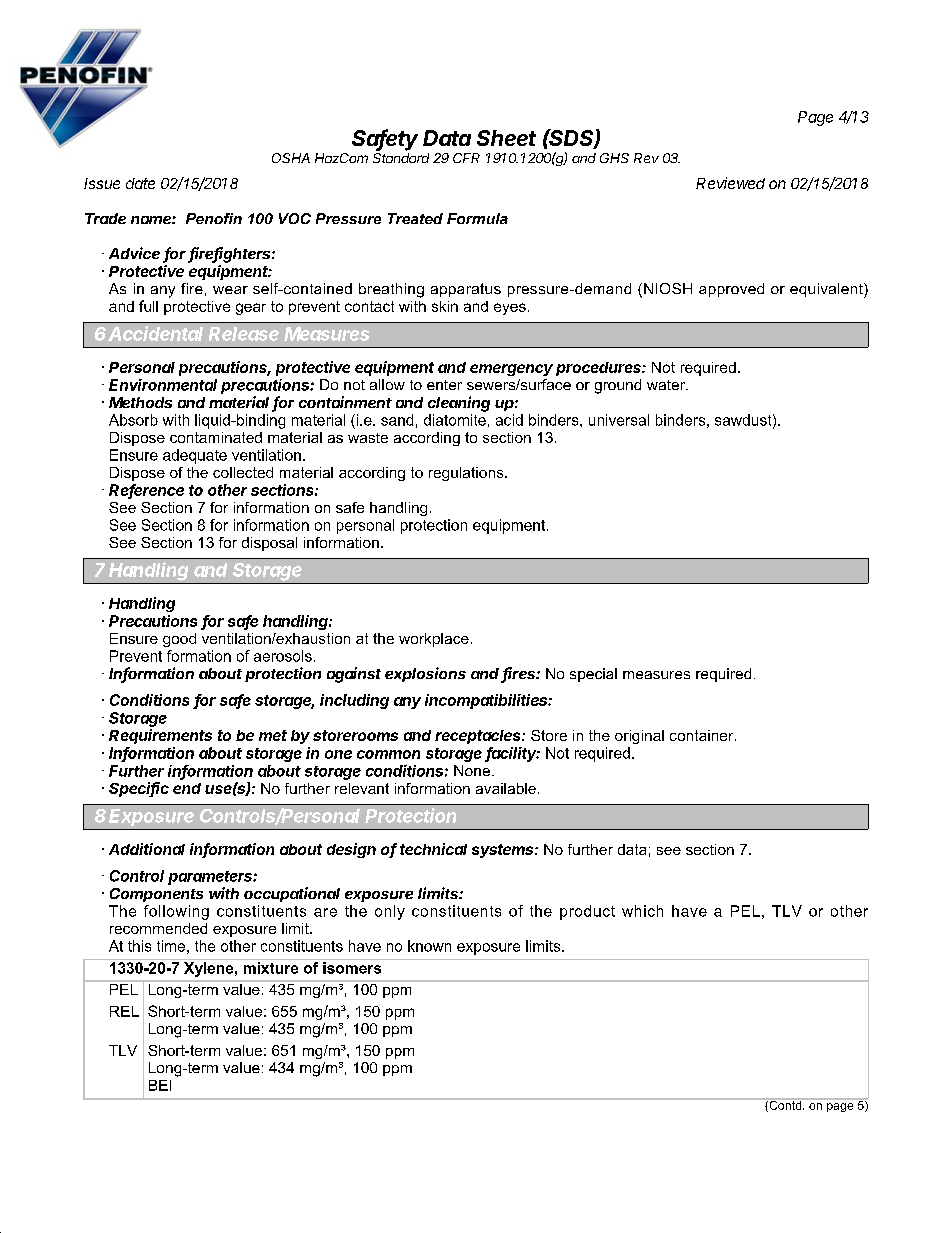 Image resolution: width=952 pixels, height=1233 pixels. I want to click on special, so click(593, 675).
